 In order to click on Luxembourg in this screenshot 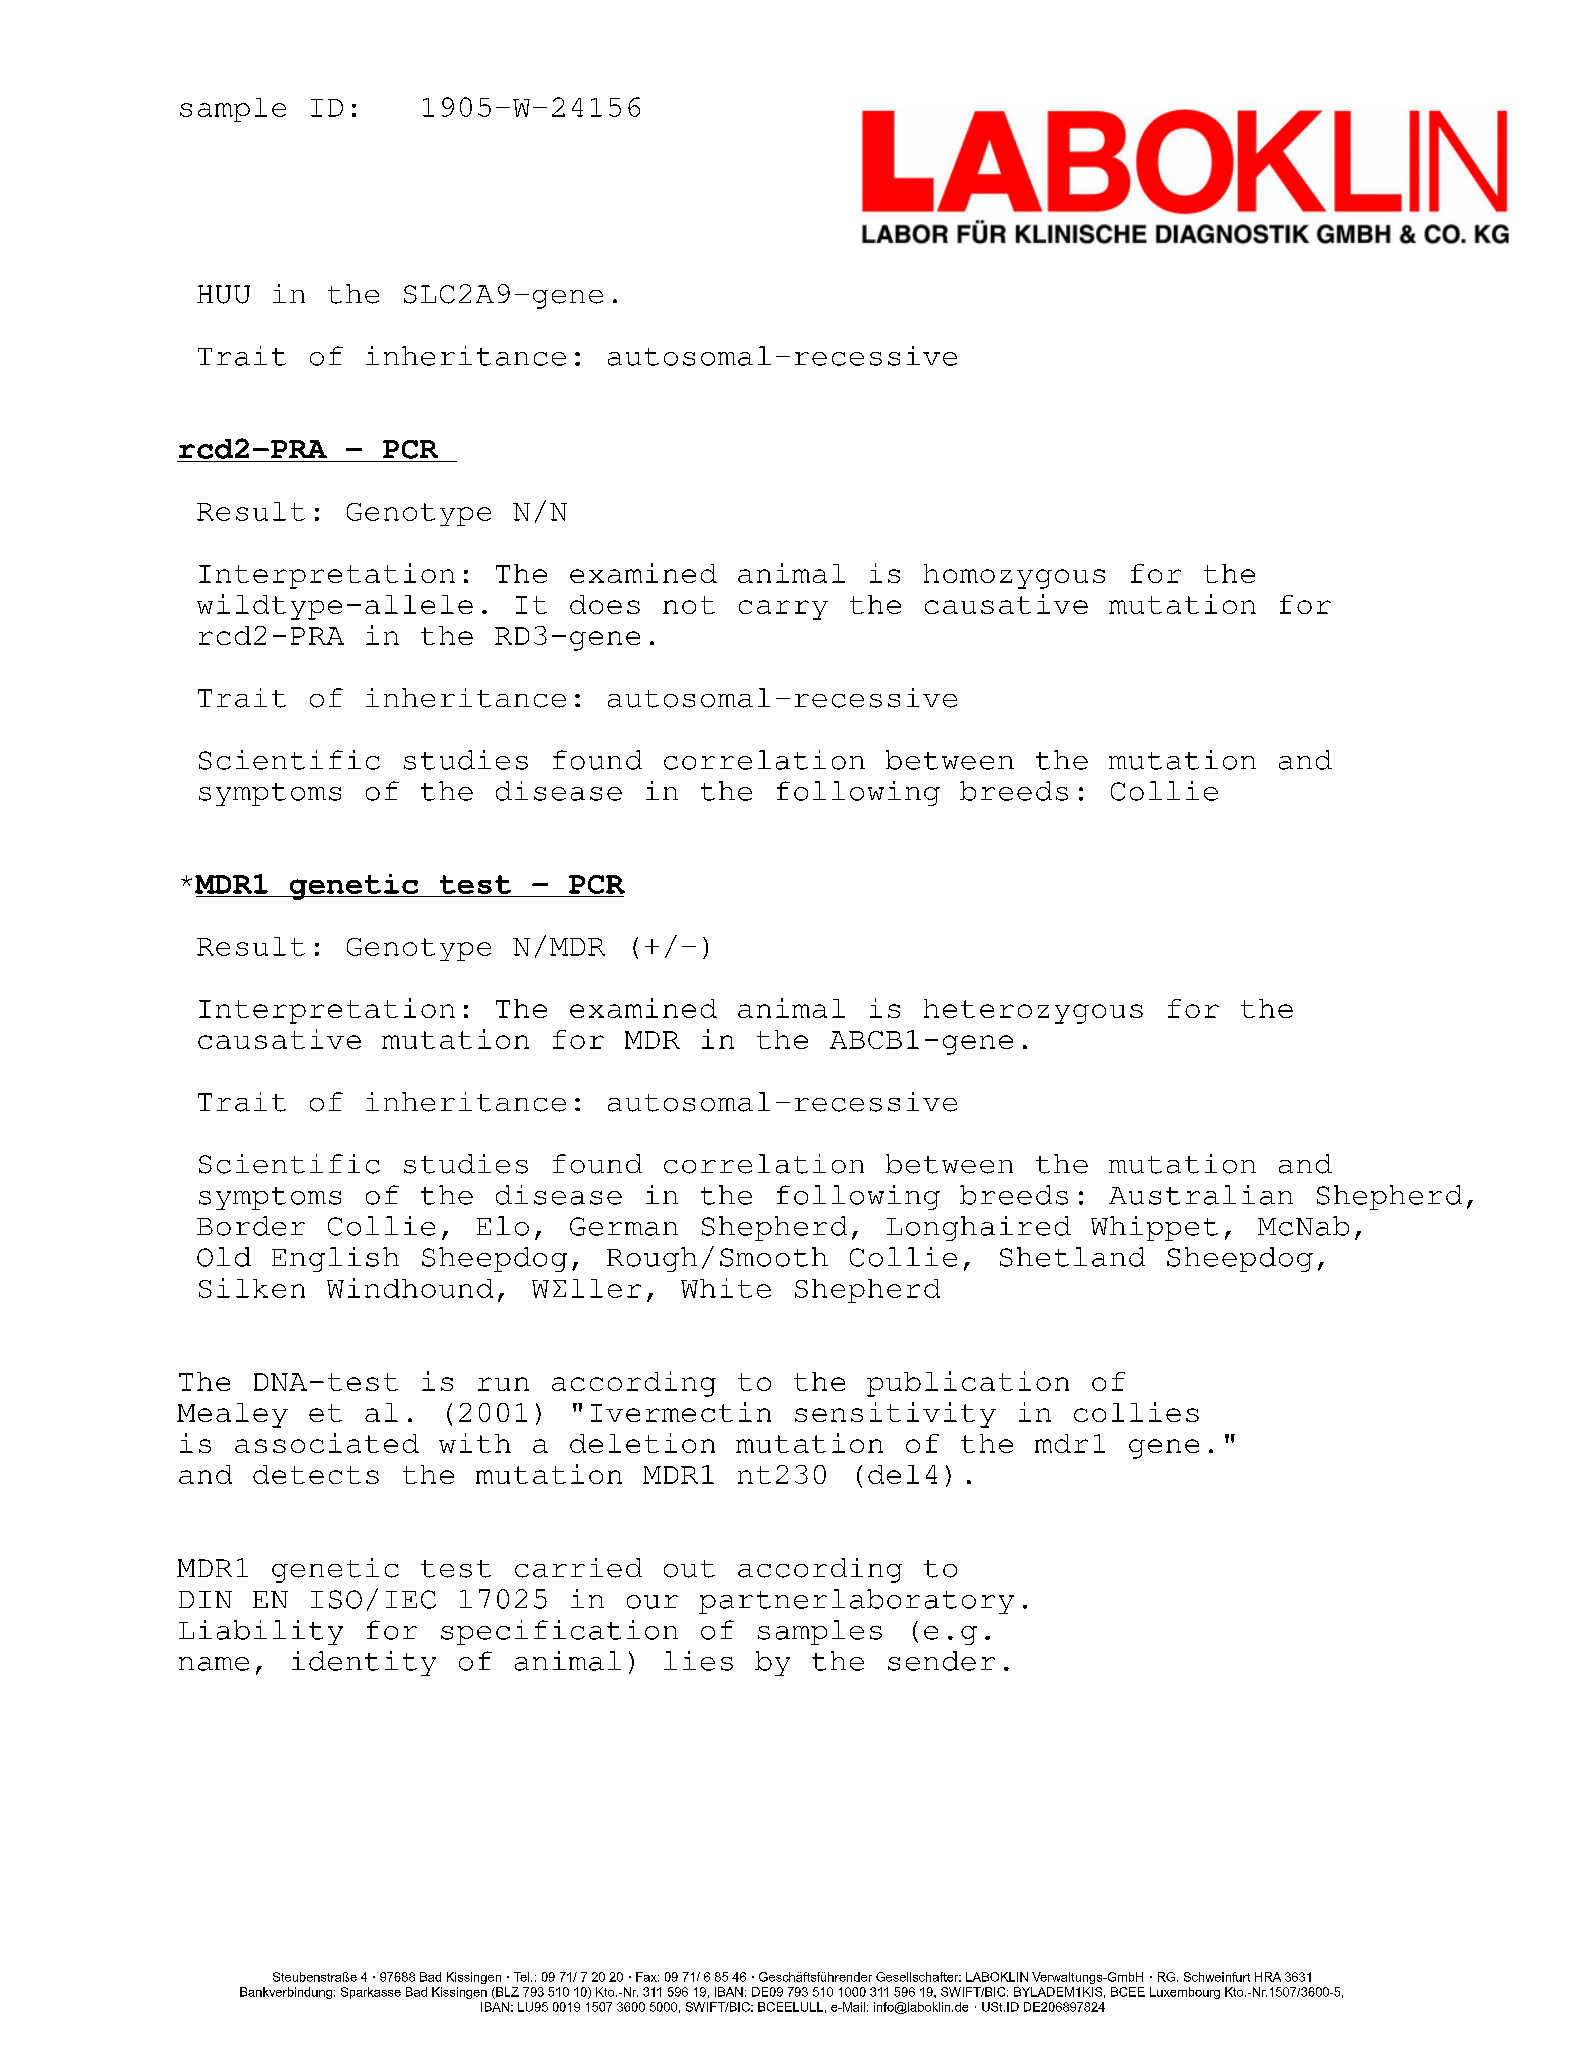, I will do `click(1185, 1993)`.
